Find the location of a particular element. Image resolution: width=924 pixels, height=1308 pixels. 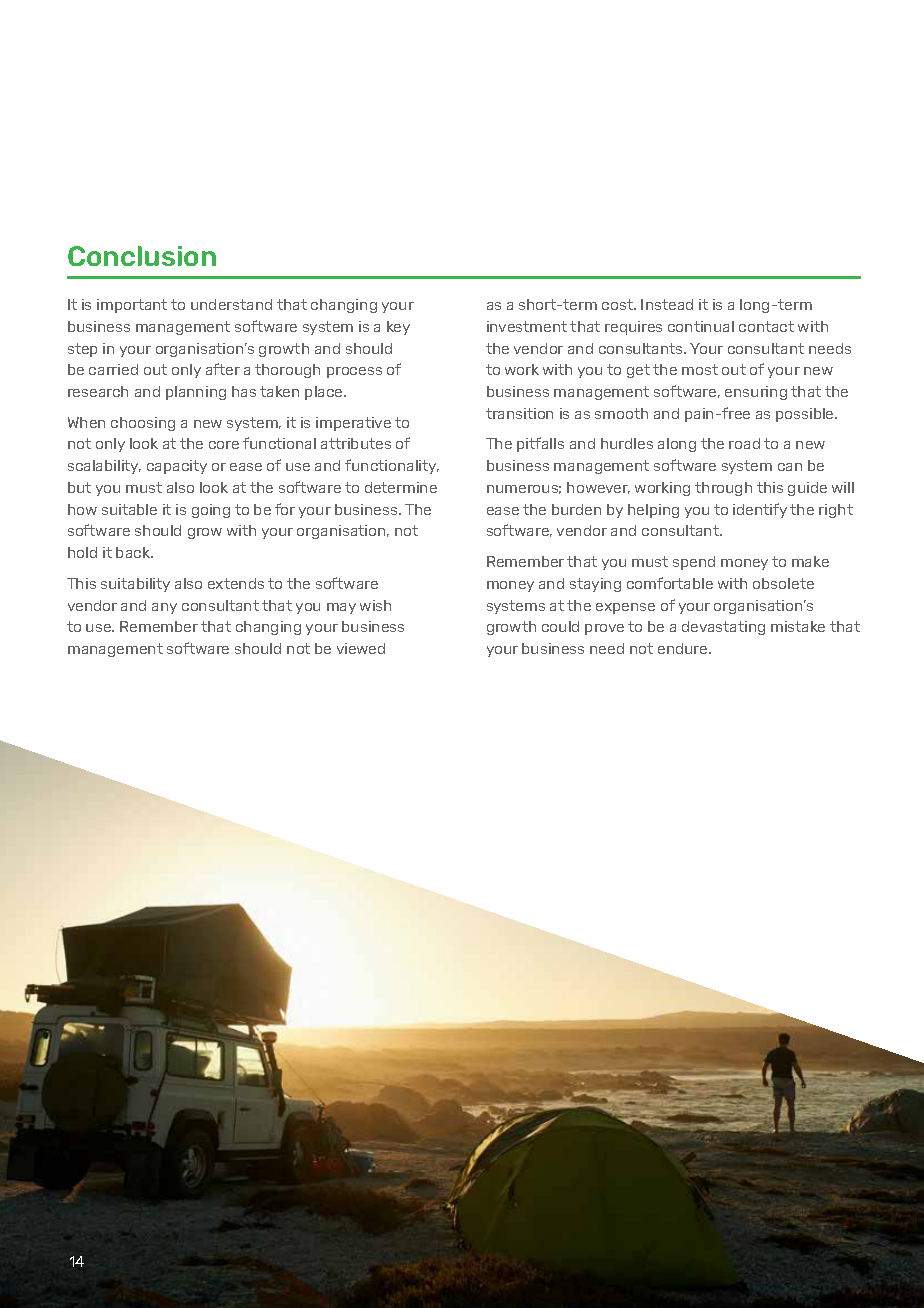

Instead is located at coordinates (667, 304).
